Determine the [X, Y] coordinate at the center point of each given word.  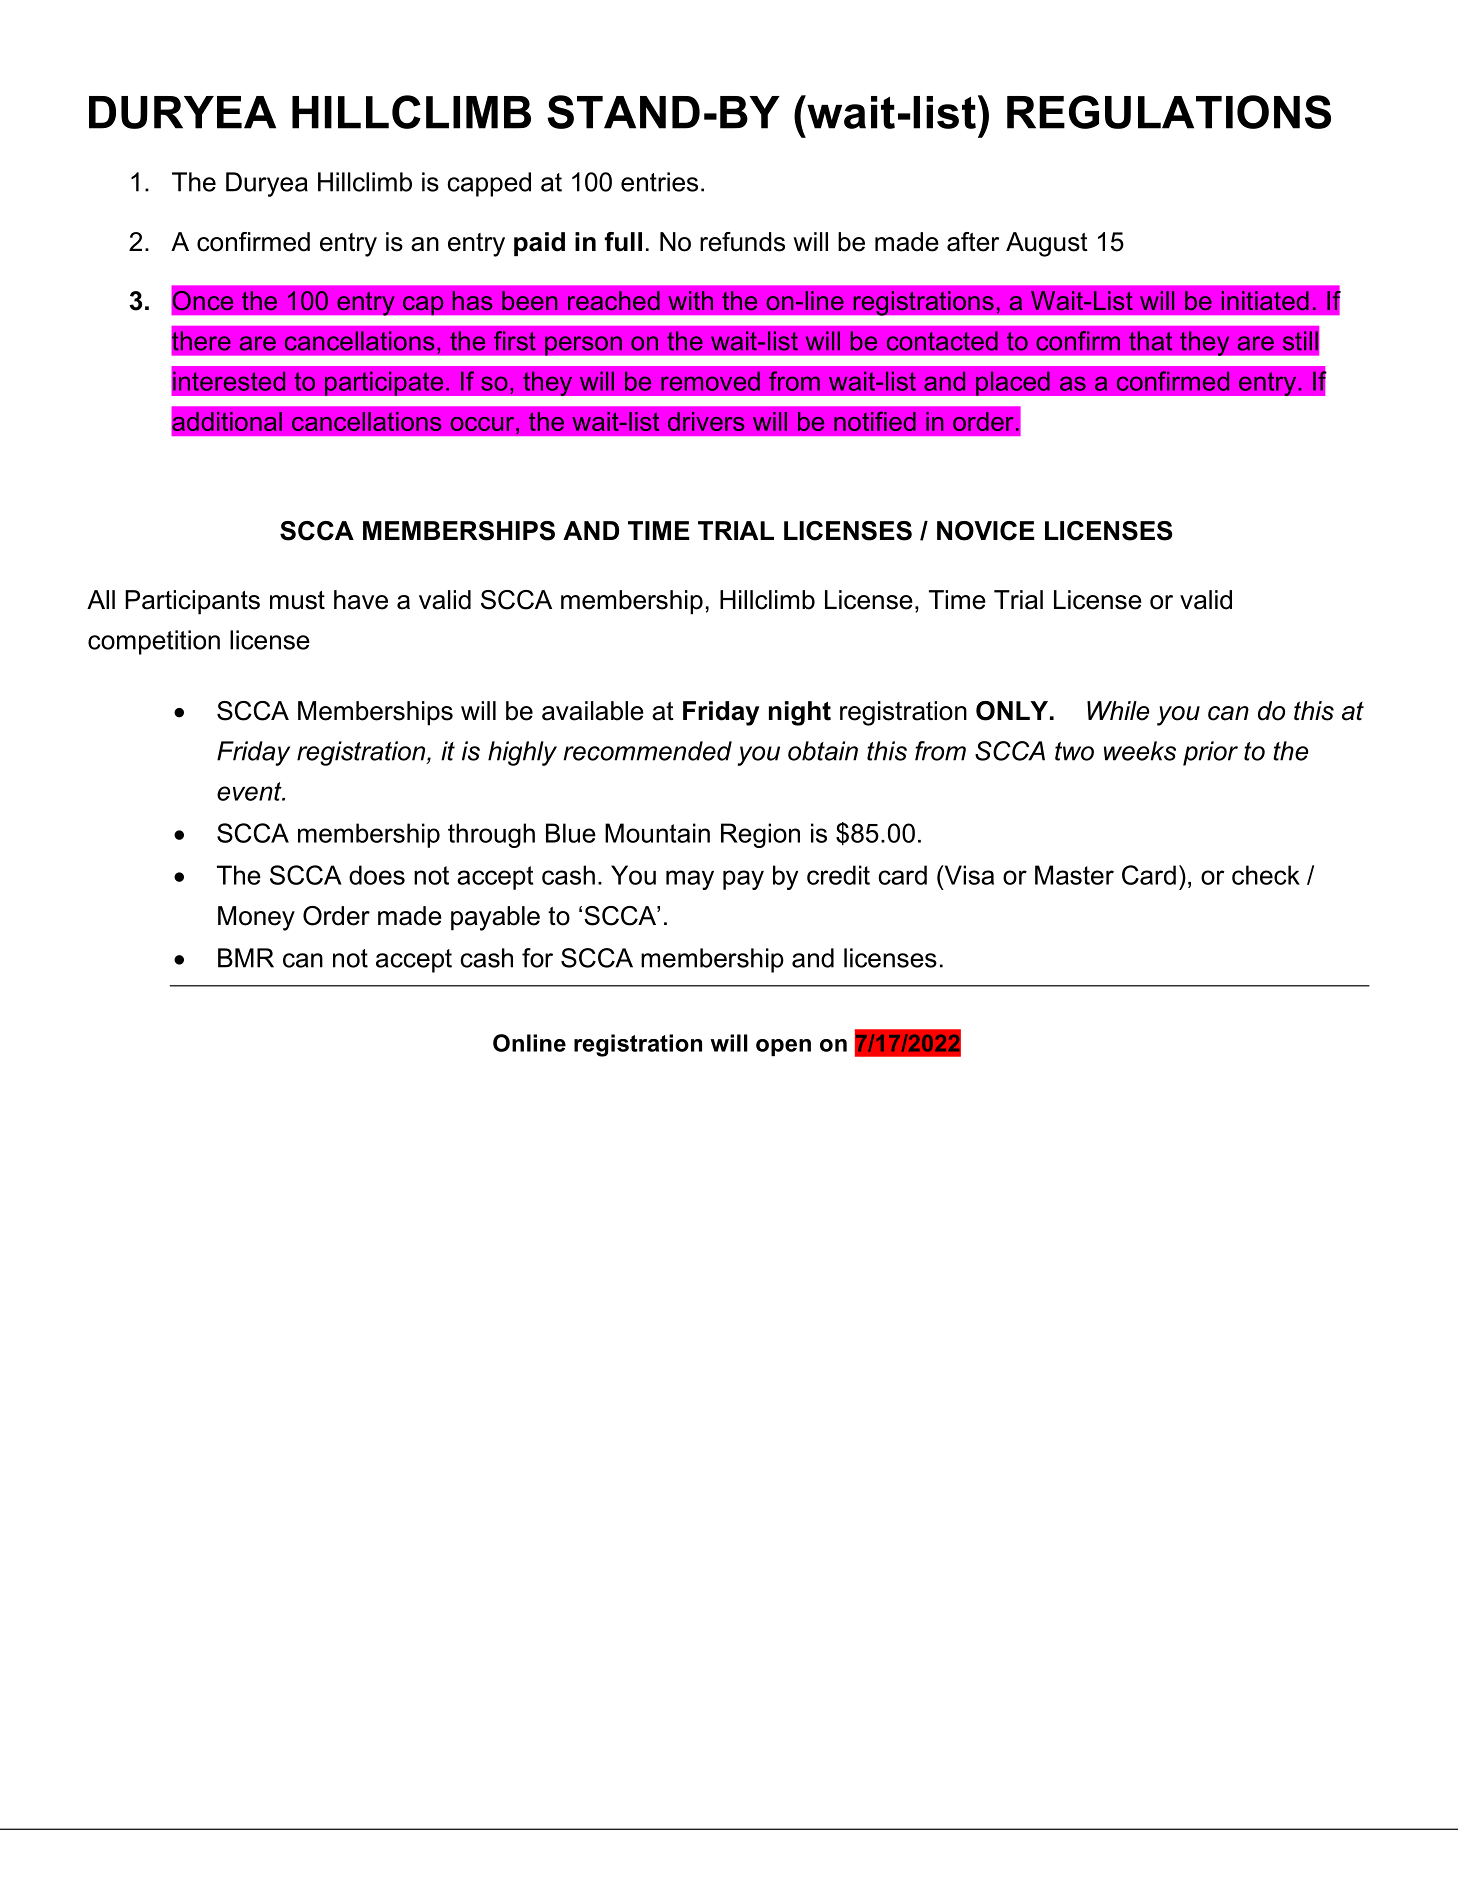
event [250, 791]
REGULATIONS [1169, 112]
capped [489, 184]
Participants [192, 602]
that [1150, 341]
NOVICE [986, 531]
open [783, 1047]
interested [229, 381]
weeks [1140, 751]
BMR [246, 958]
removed [710, 381]
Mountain [657, 833]
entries [659, 182]
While [1118, 711]
